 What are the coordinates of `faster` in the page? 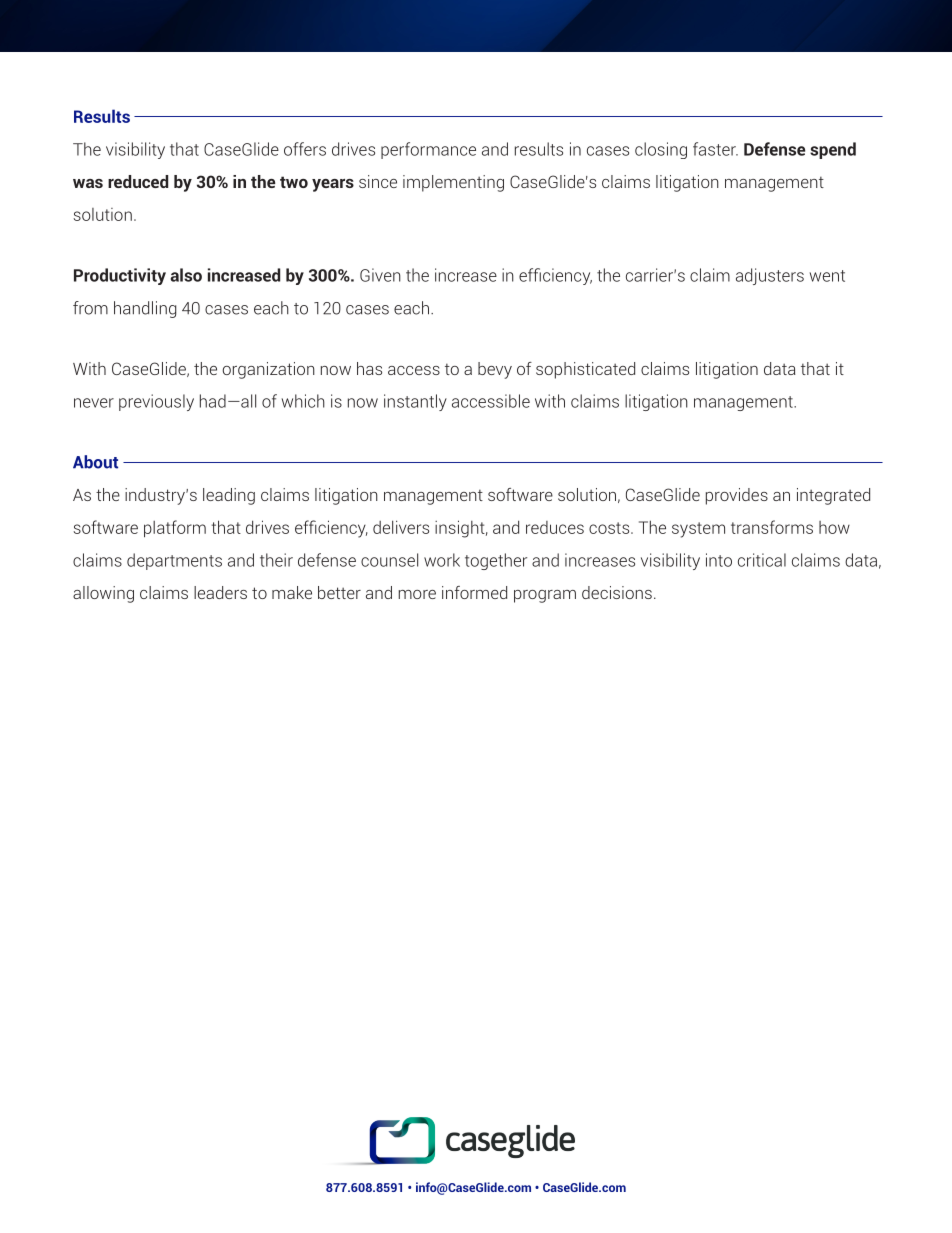 It's located at (715, 149).
